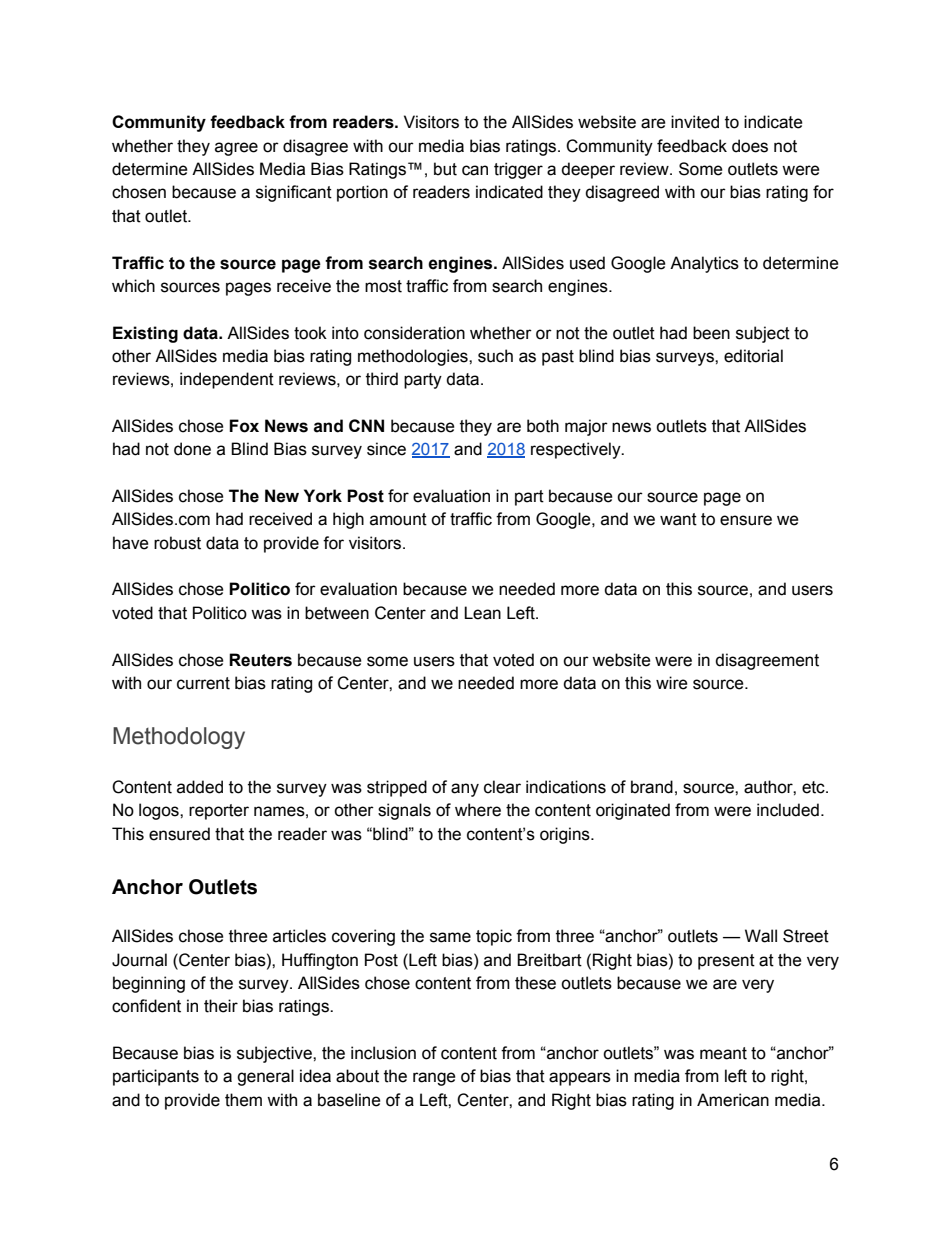  Describe the element at coordinates (723, 1053) in the screenshot. I see `meant` at that location.
